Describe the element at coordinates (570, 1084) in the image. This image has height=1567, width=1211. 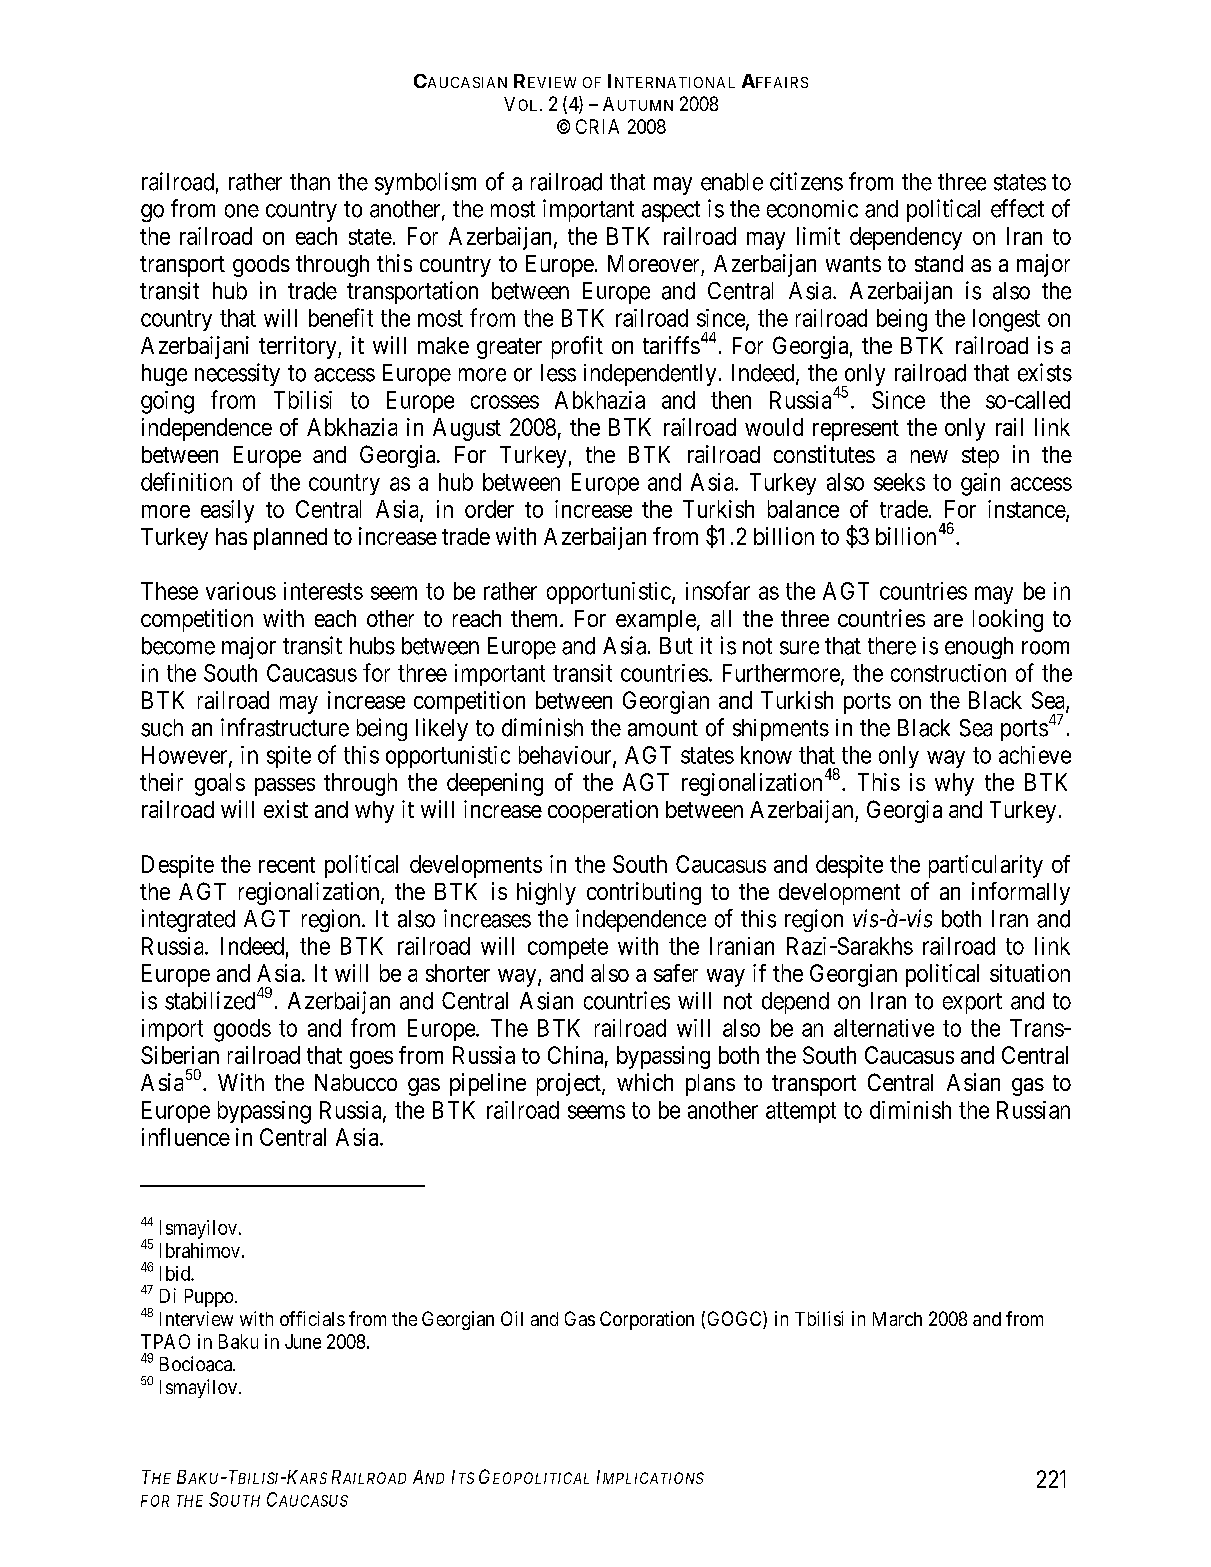
I see `project` at that location.
